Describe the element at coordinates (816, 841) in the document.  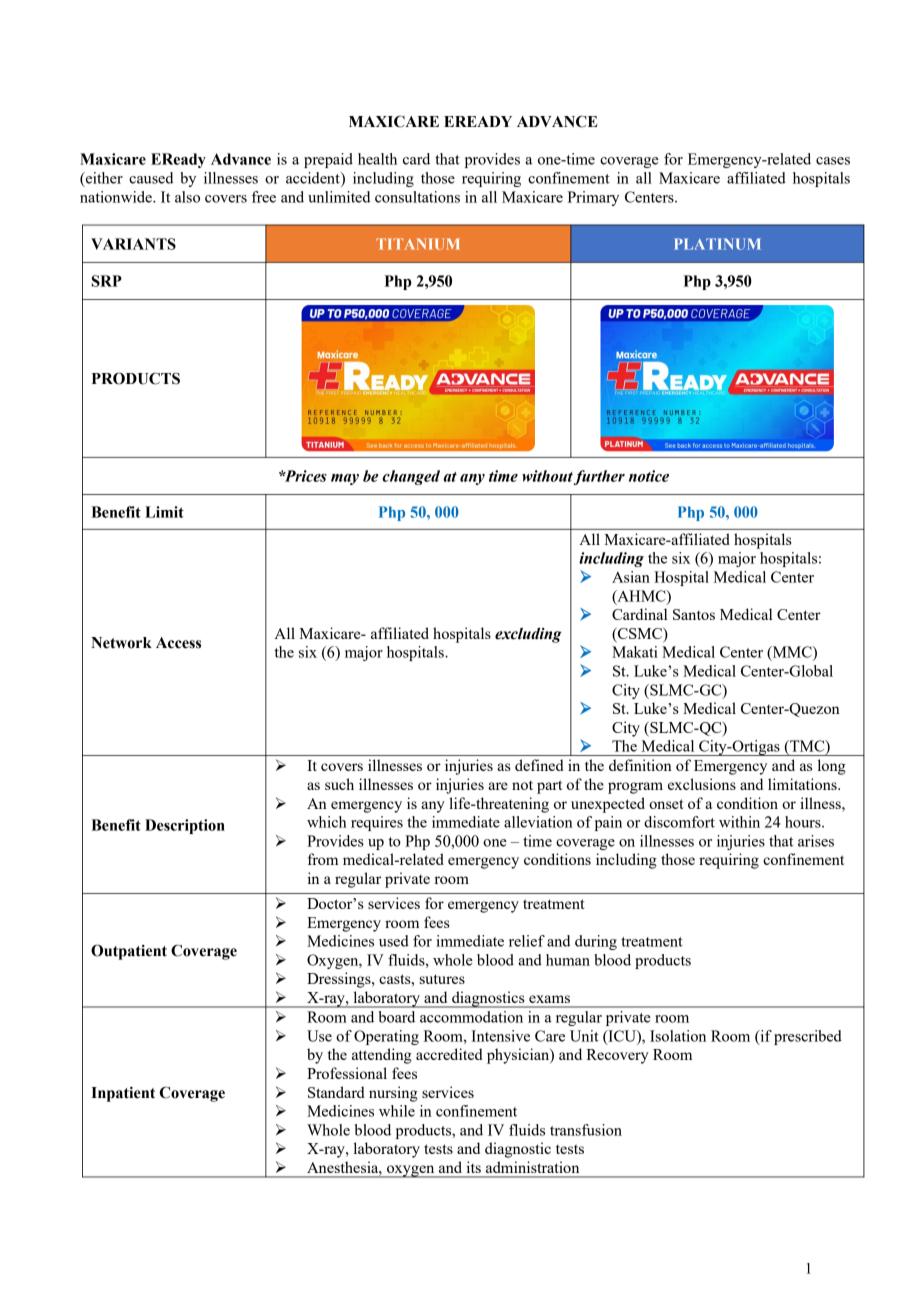
I see `arises` at that location.
